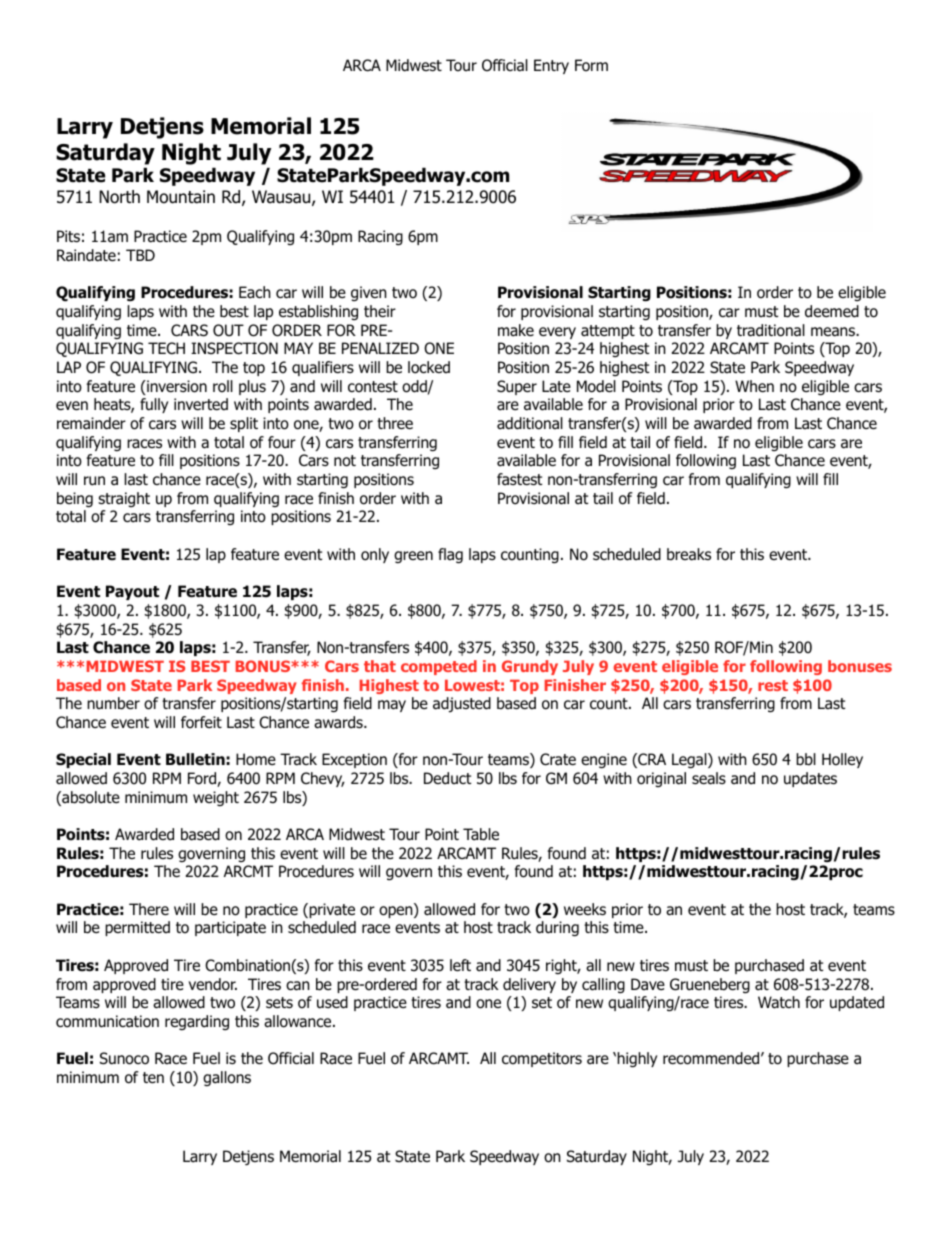 Image resolution: width=952 pixels, height=1233 pixels. What do you see at coordinates (516, 330) in the document?
I see `make` at bounding box center [516, 330].
